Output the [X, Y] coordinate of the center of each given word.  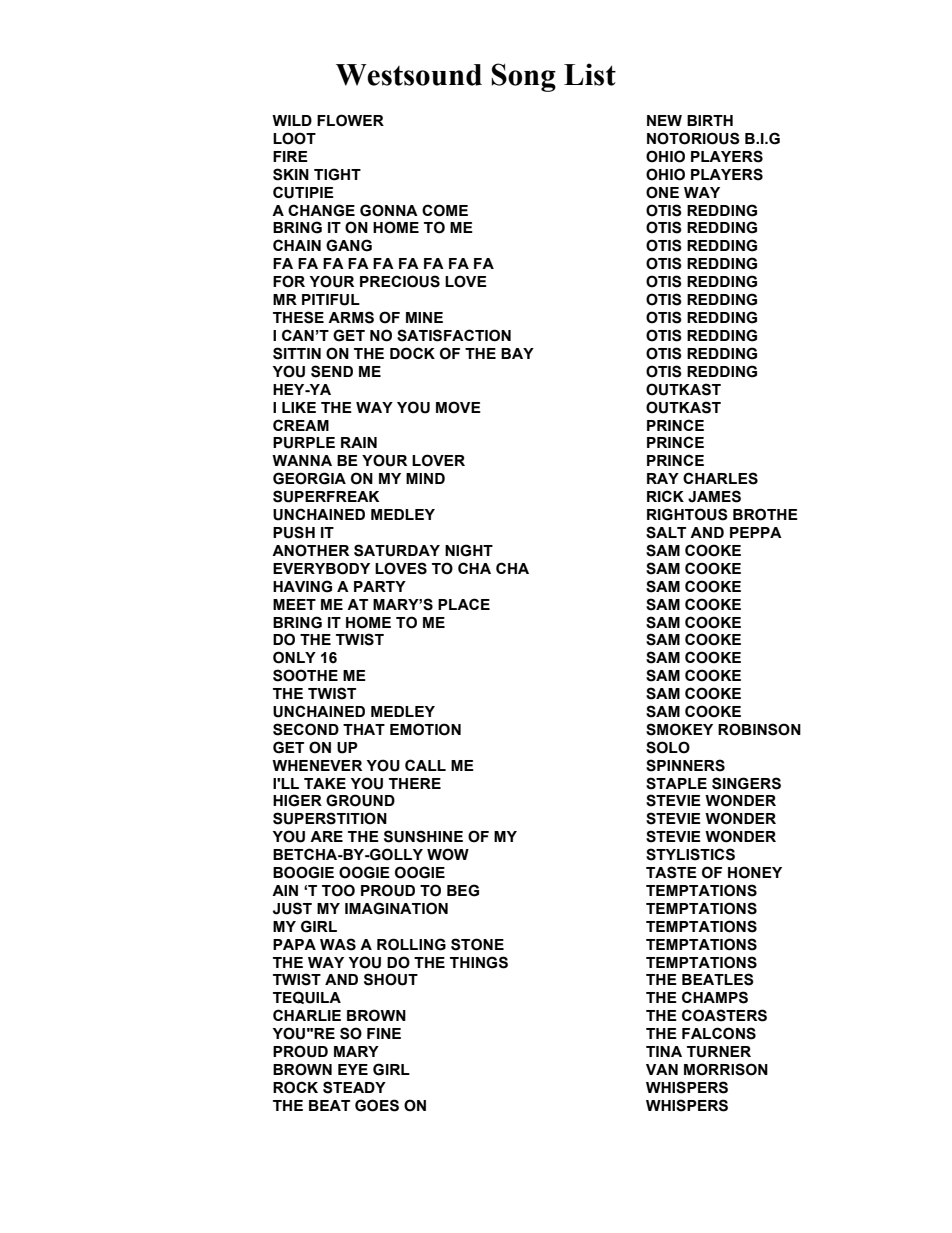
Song [524, 77]
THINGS [479, 962]
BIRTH [710, 120]
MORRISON [726, 1069]
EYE [353, 1069]
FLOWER [350, 120]
